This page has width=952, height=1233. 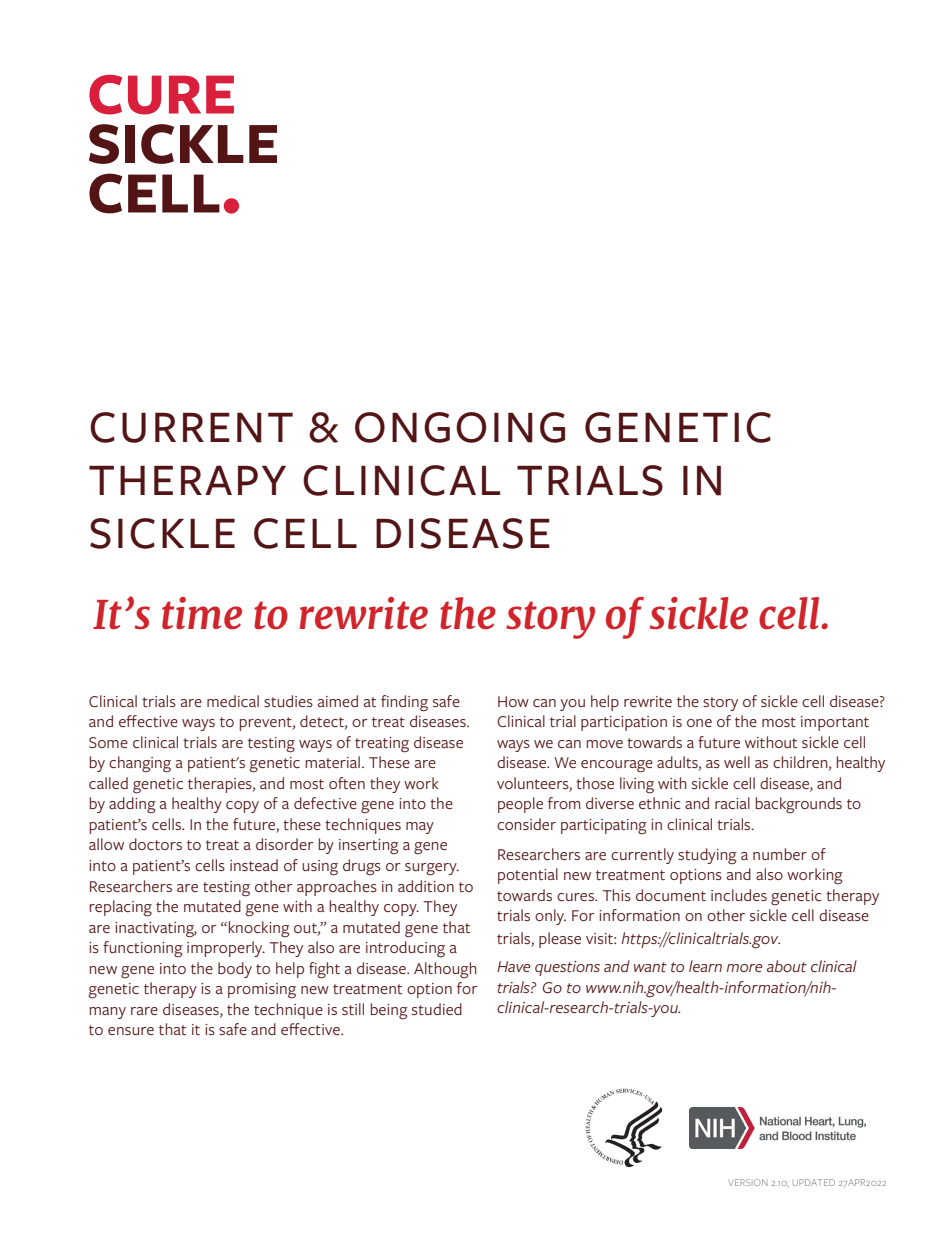 I want to click on more, so click(x=745, y=968).
